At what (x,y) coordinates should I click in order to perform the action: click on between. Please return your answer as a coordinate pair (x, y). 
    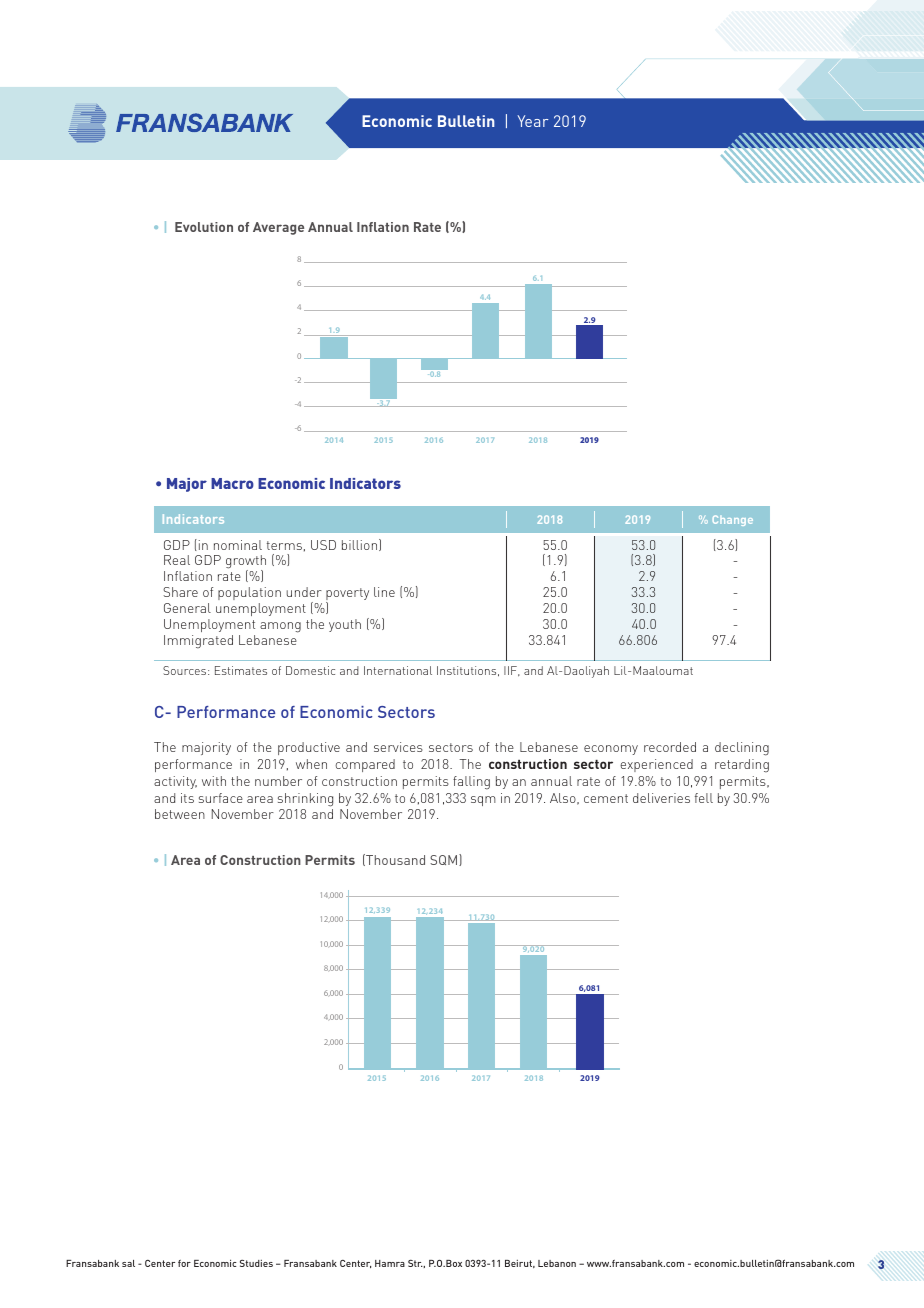
    Looking at the image, I should click on (180, 814).
